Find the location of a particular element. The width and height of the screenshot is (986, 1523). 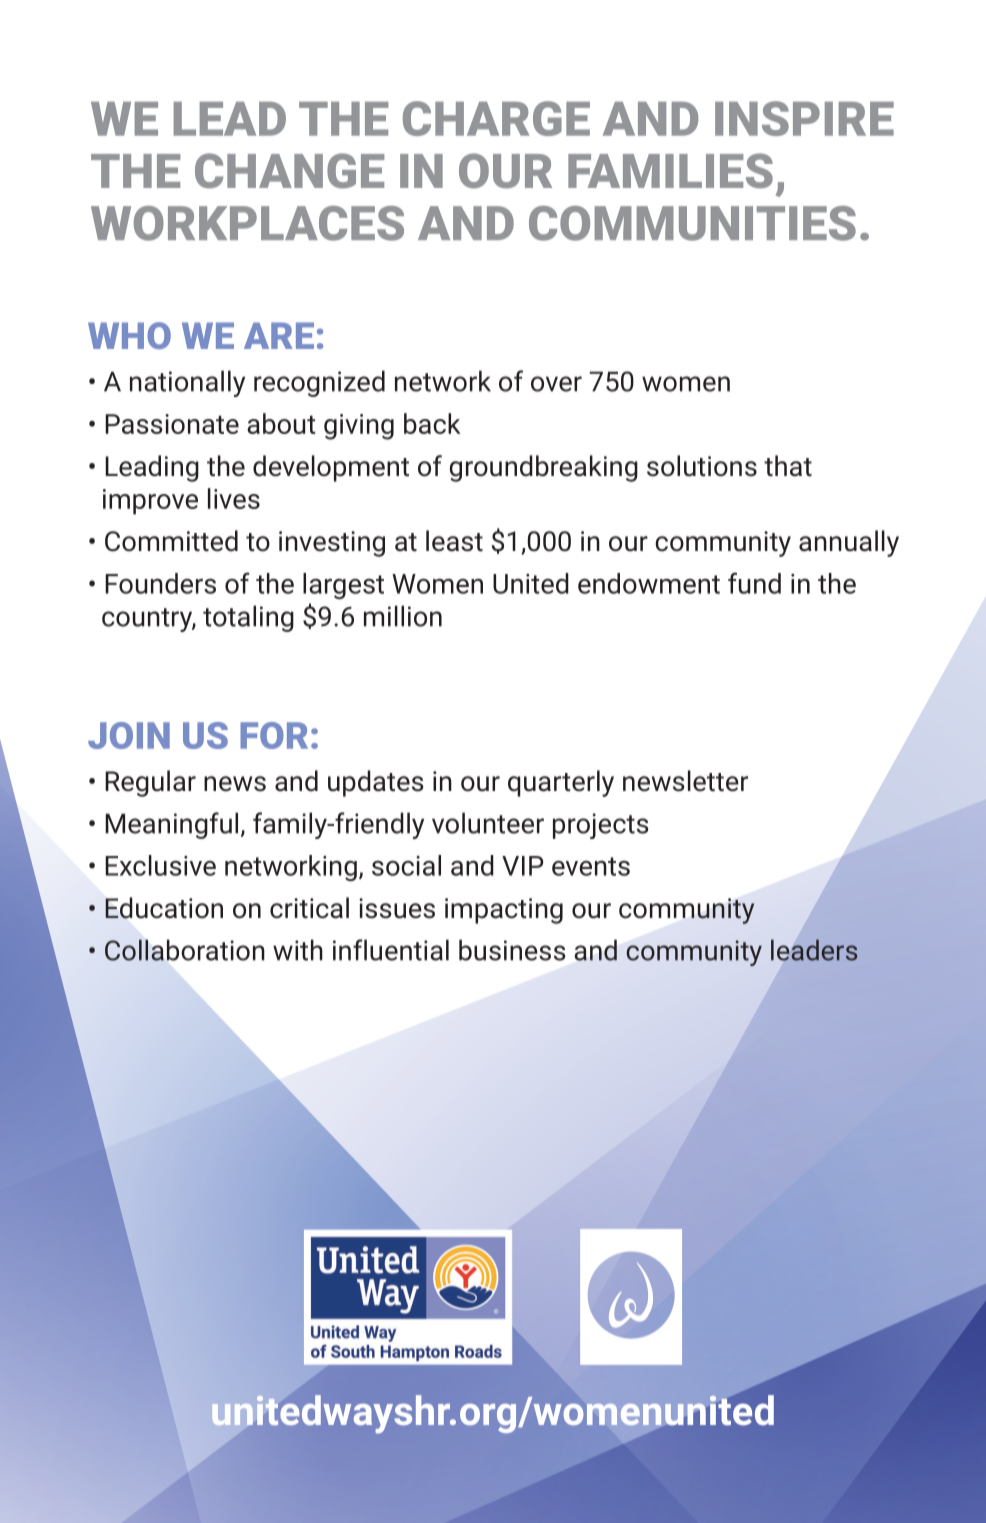

Committed is located at coordinates (171, 541).
